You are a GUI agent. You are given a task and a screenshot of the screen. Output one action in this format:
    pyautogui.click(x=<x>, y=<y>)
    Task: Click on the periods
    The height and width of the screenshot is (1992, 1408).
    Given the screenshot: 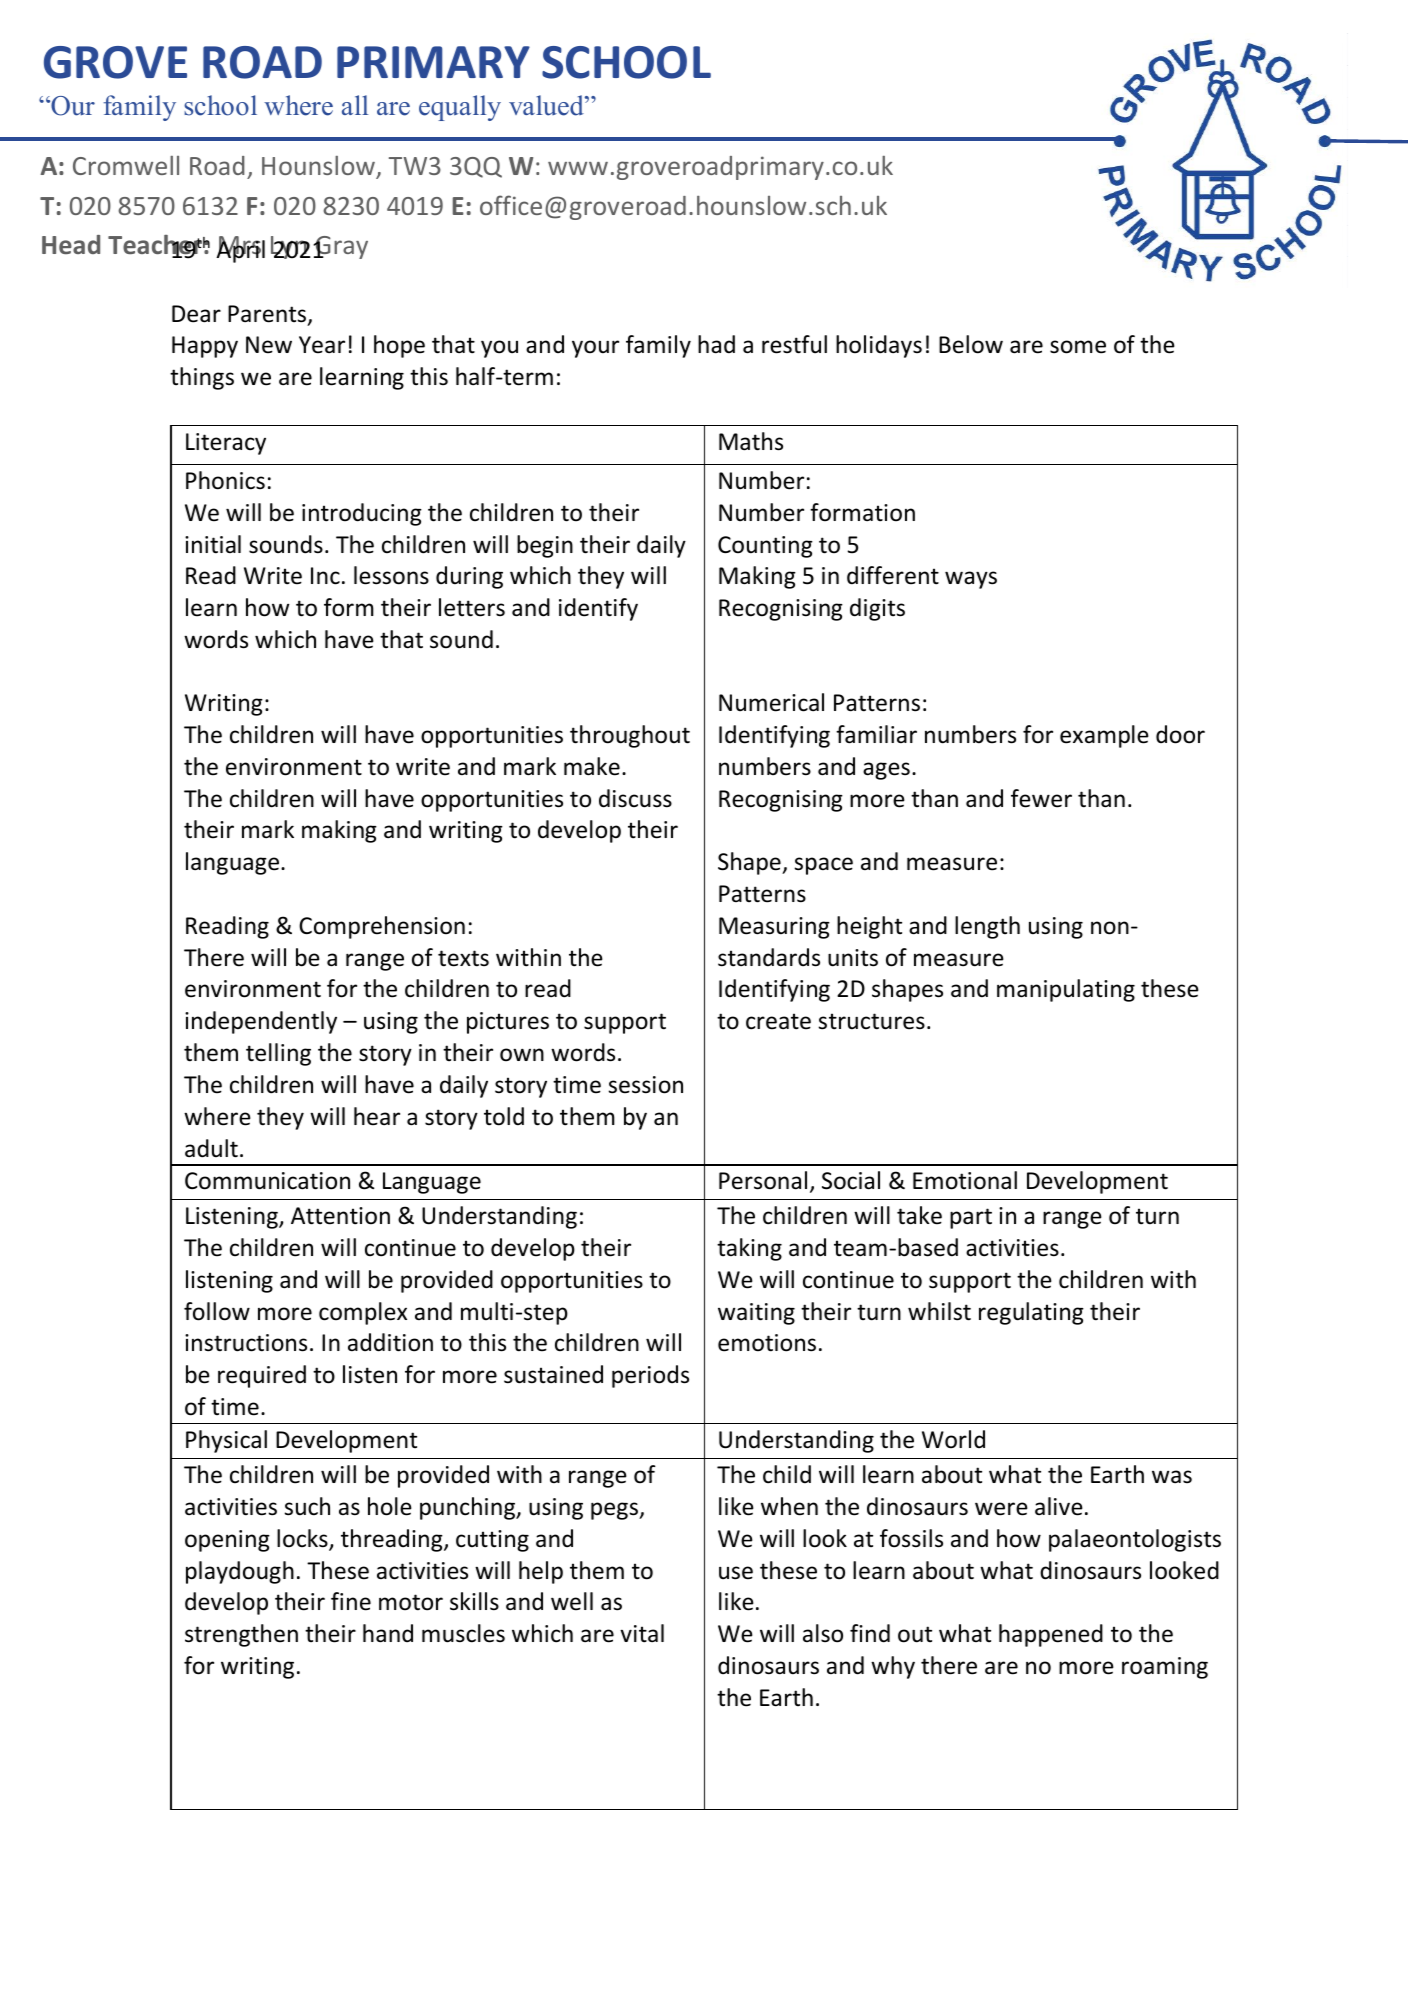 What is the action you would take?
    pyautogui.click(x=650, y=1376)
